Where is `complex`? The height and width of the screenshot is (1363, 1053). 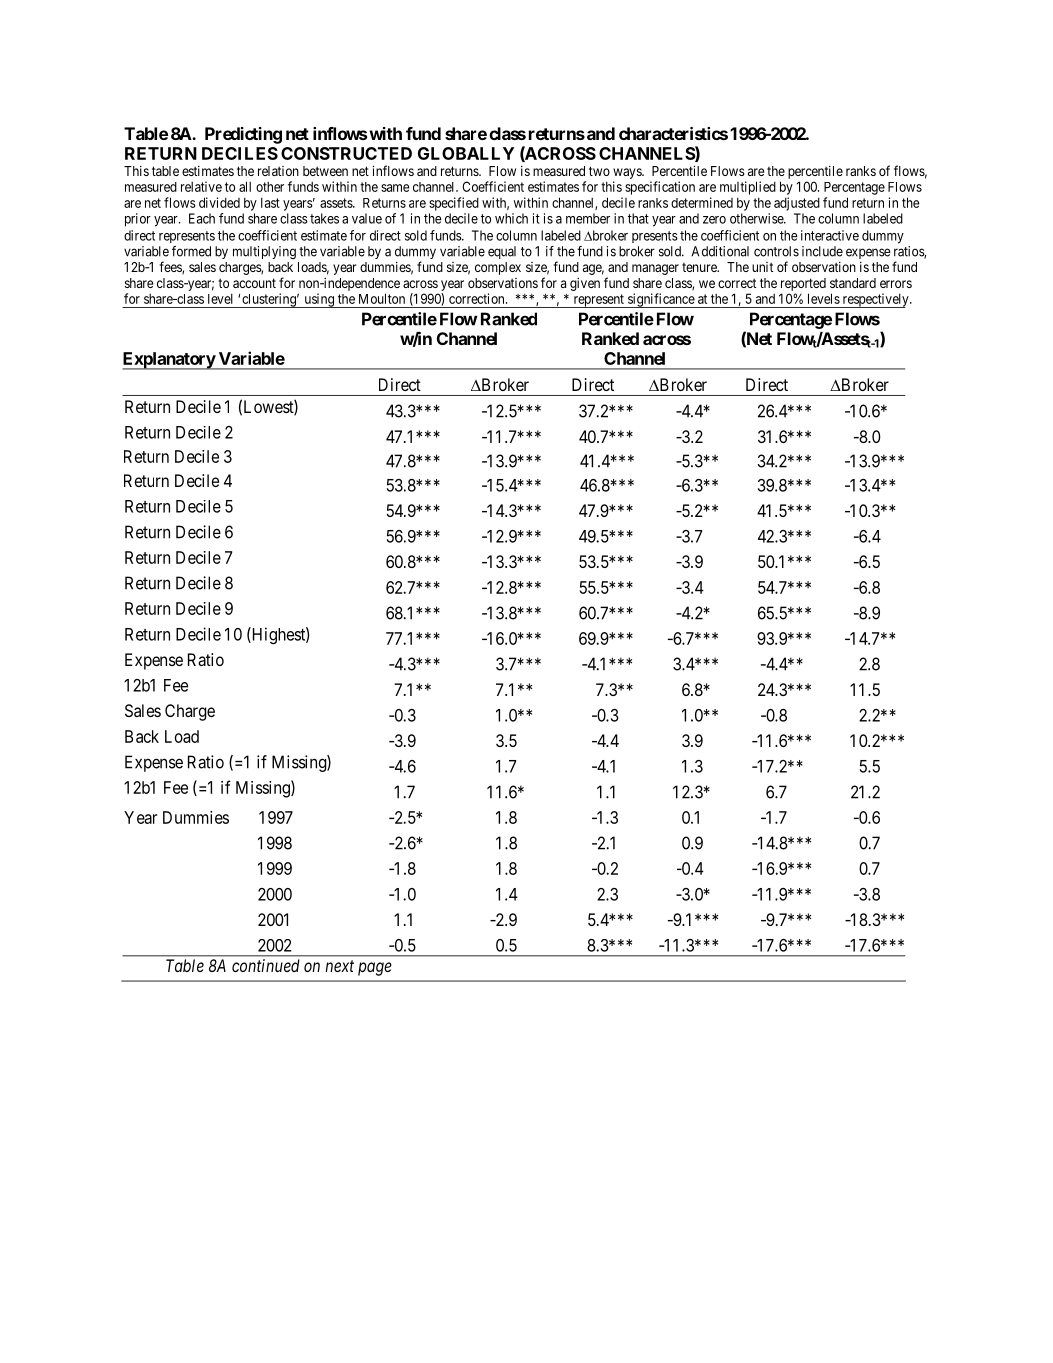 complex is located at coordinates (498, 268).
